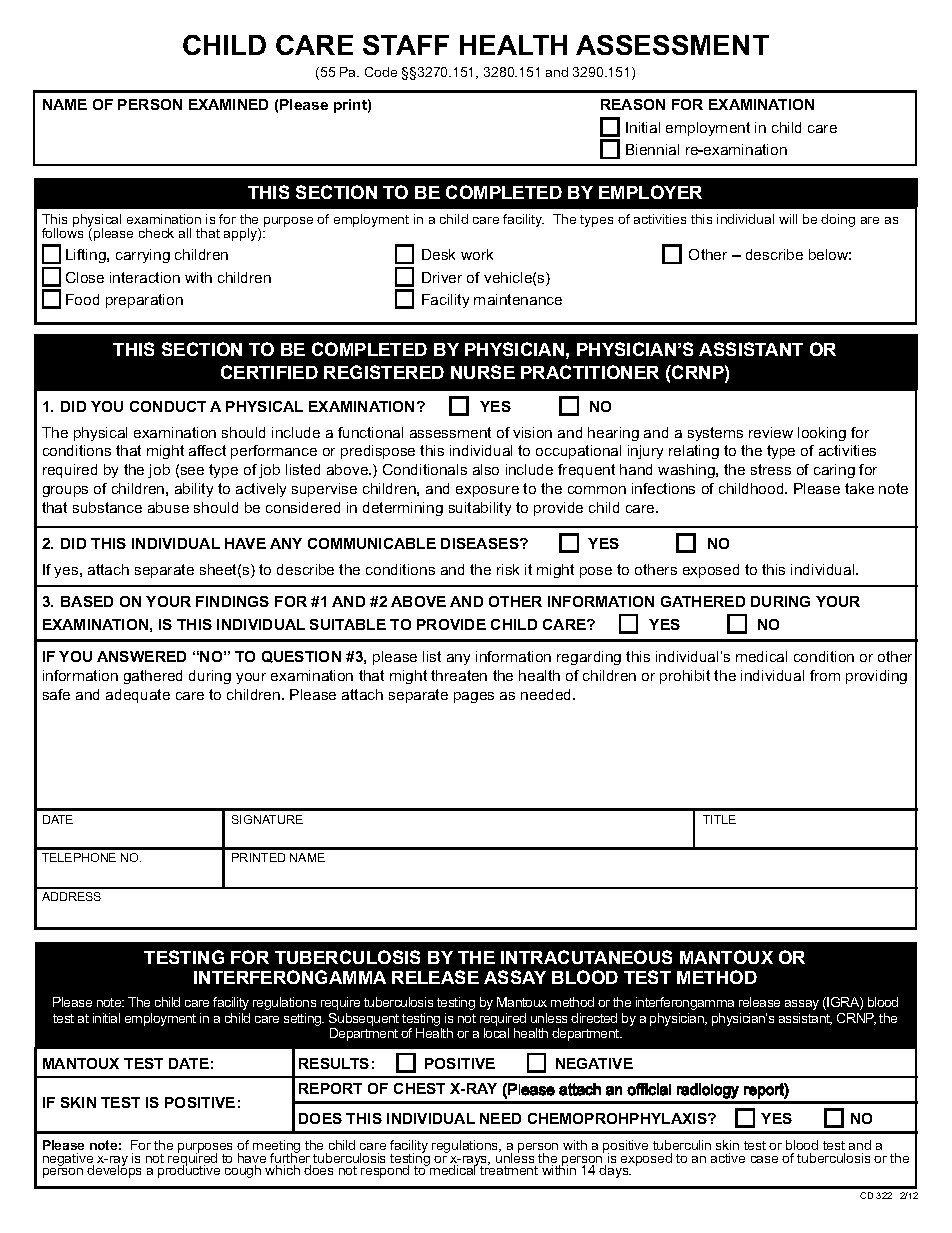  Describe the element at coordinates (508, 569) in the screenshot. I see `risk` at that location.
